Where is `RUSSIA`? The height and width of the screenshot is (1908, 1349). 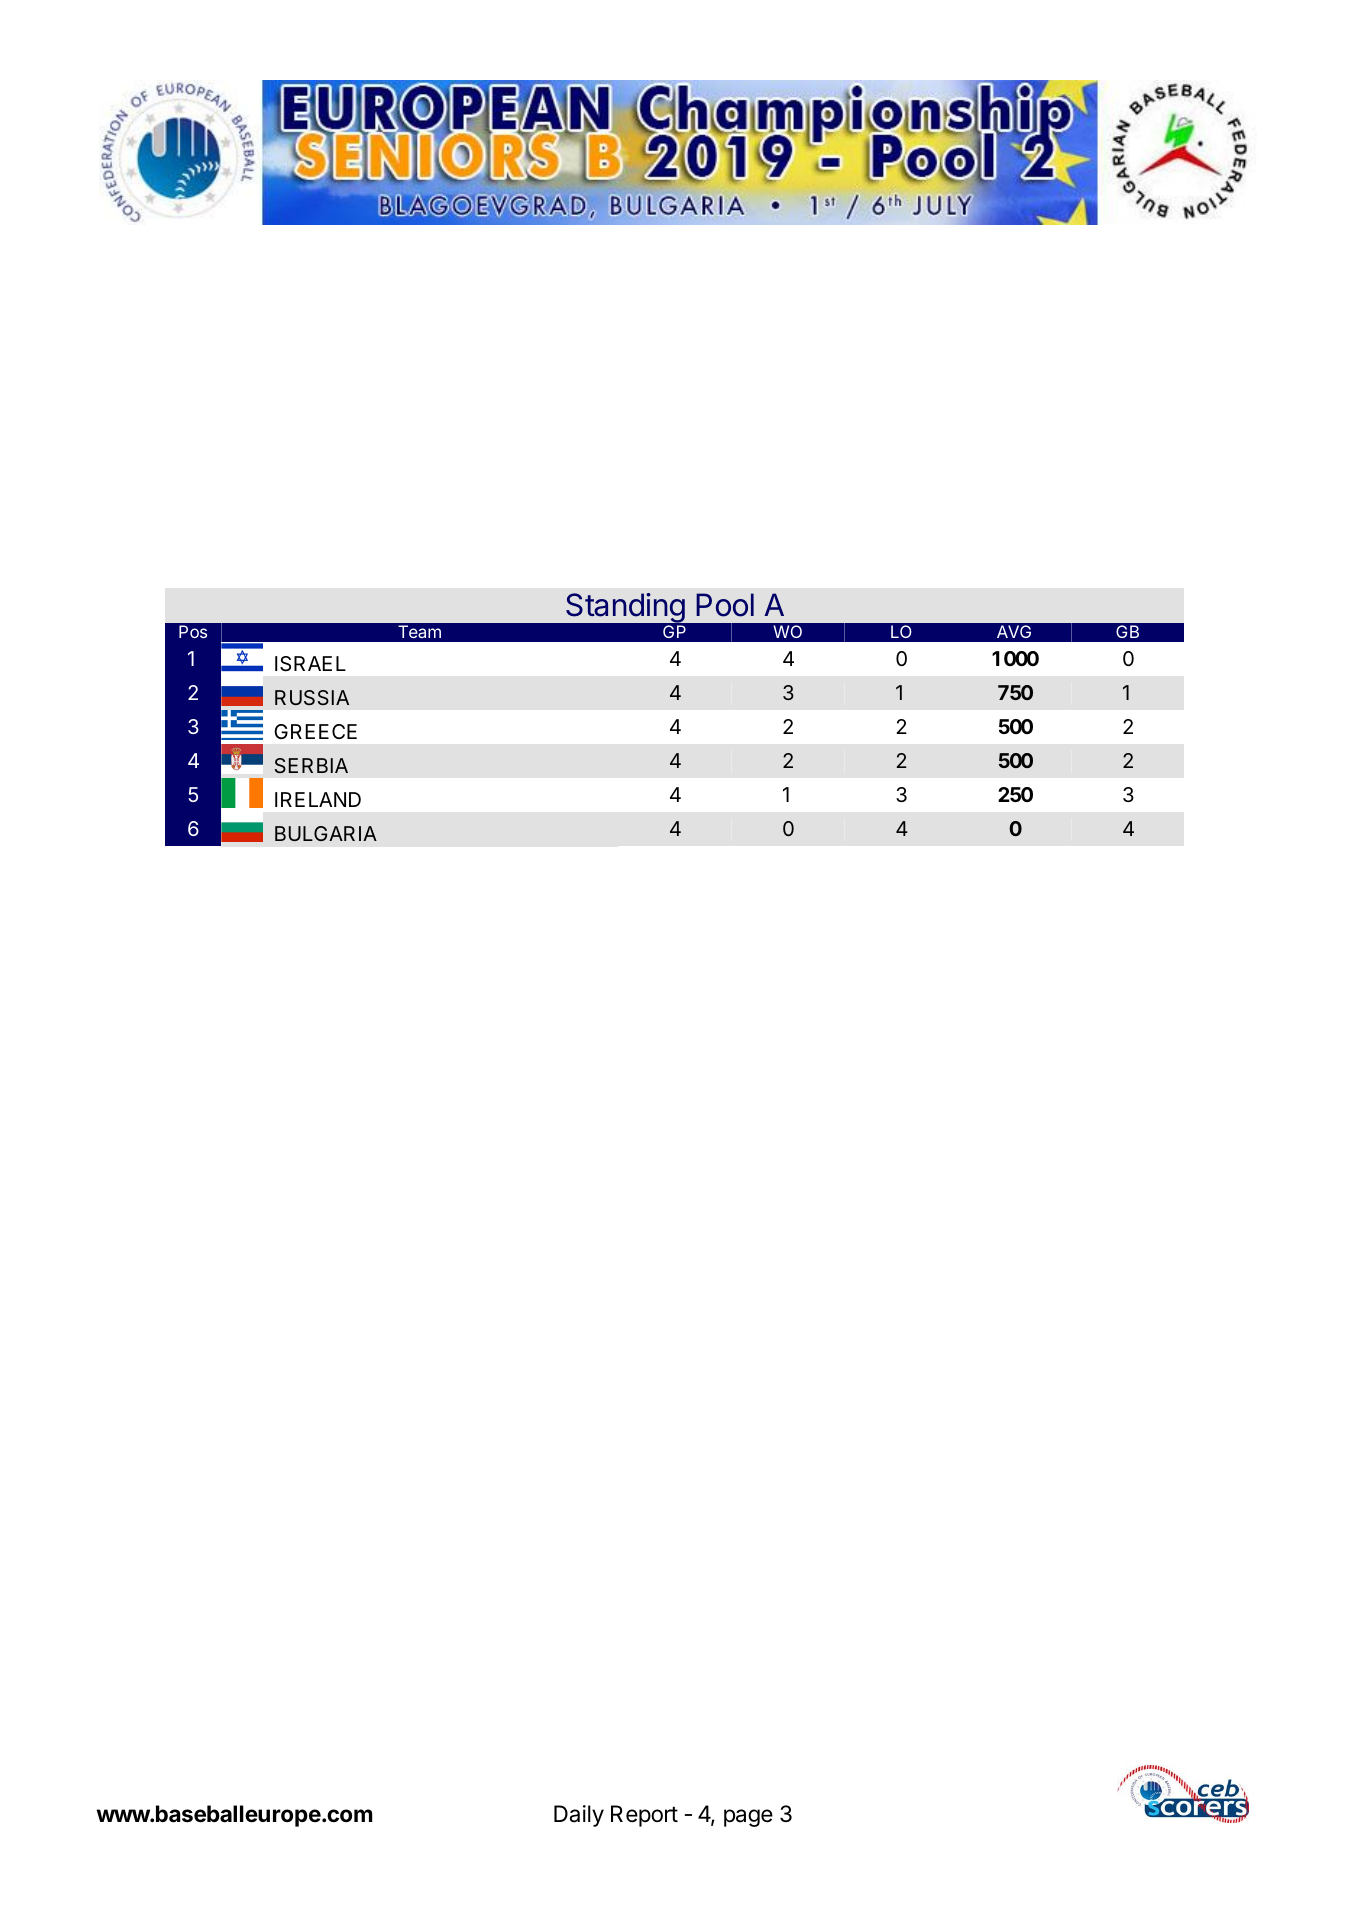
RUSSIA is located at coordinates (312, 697).
